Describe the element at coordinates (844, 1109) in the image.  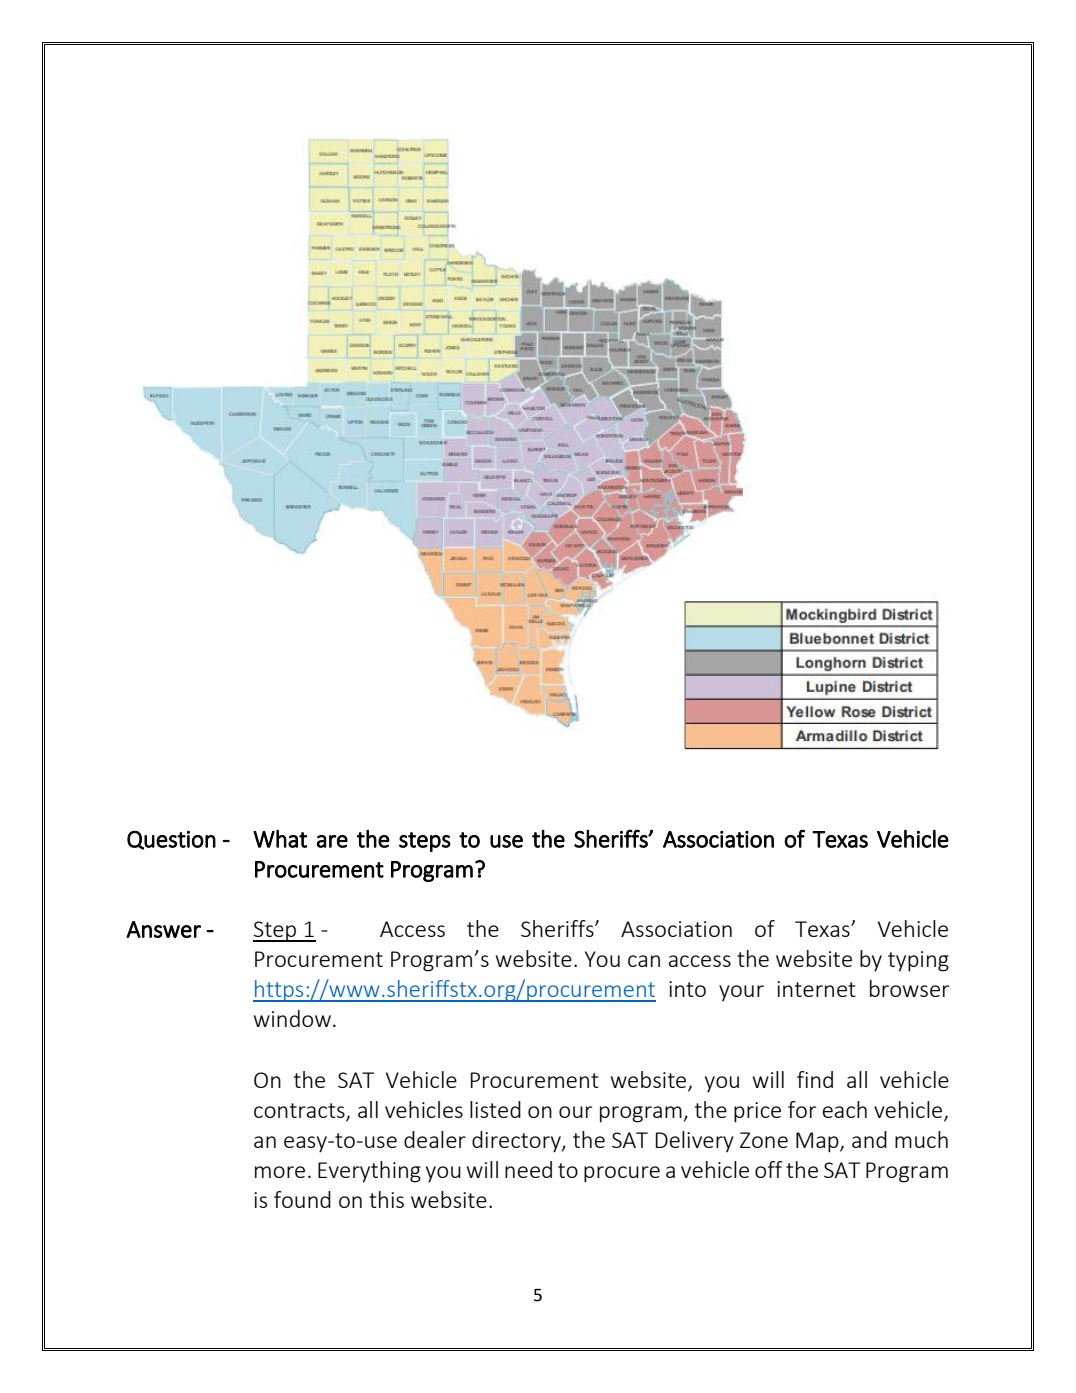
I see `each` at that location.
